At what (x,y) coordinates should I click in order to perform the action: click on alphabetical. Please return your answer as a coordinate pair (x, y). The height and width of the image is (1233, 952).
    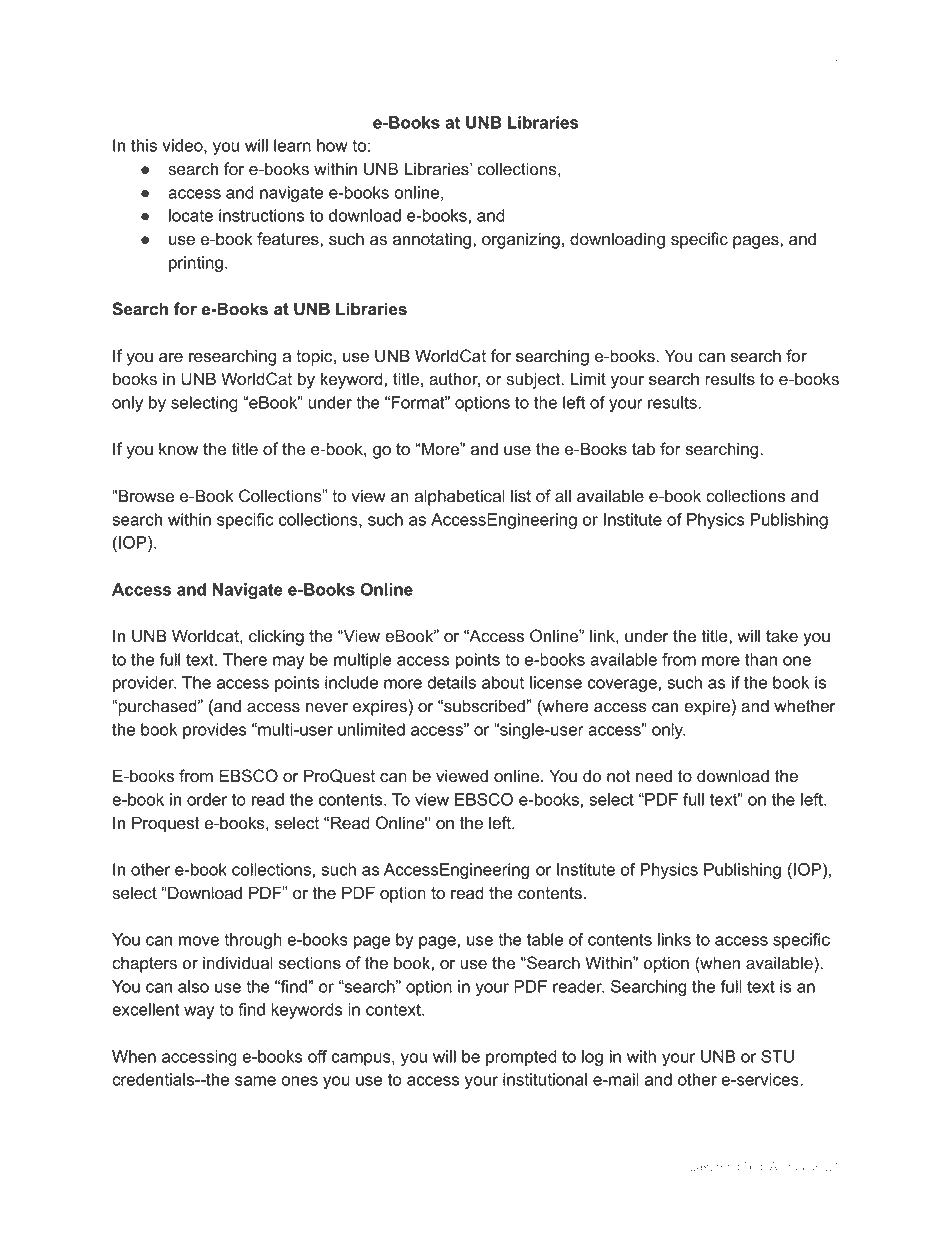
    Looking at the image, I should click on (459, 497).
